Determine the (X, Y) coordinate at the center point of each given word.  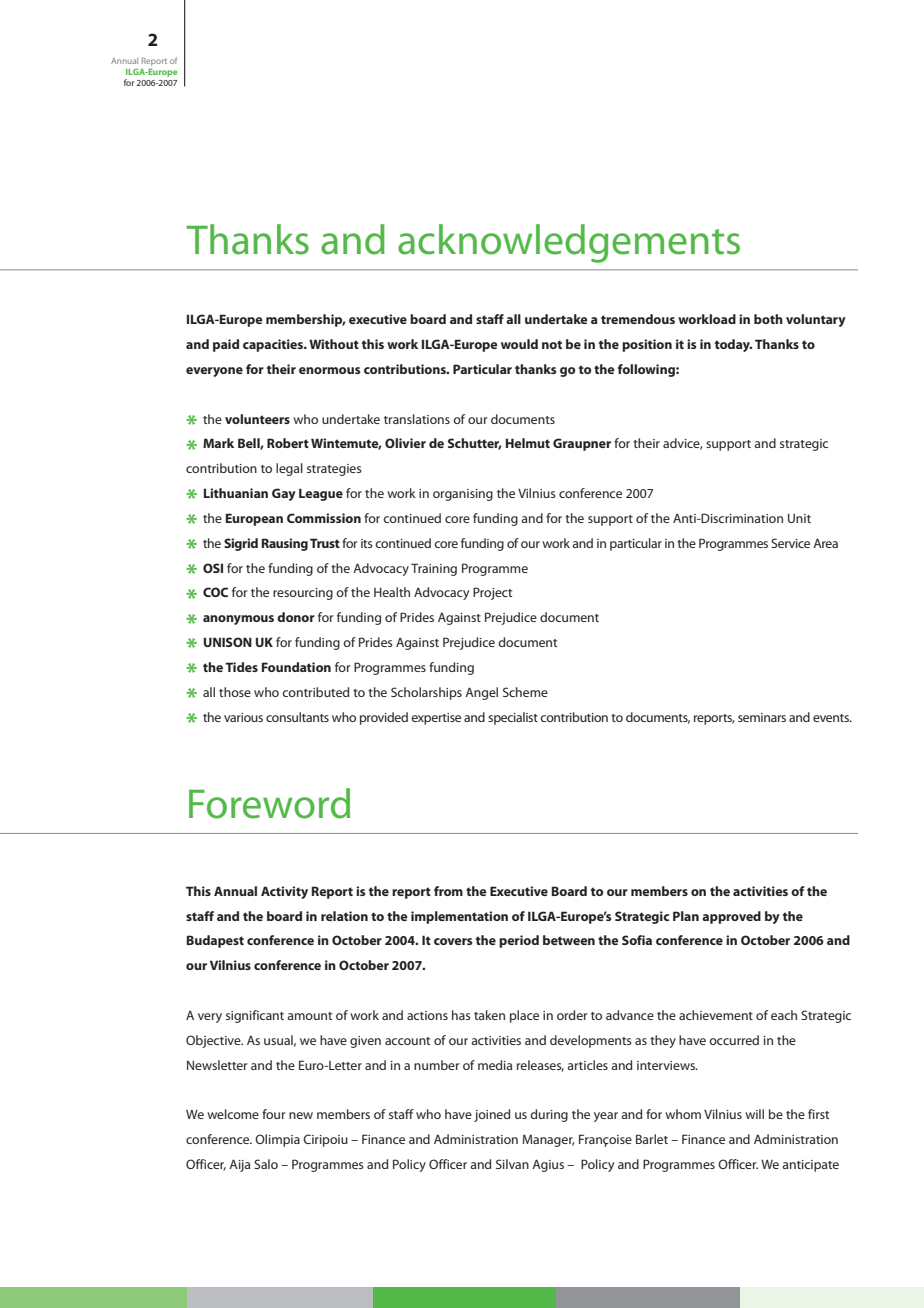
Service (790, 543)
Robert (288, 443)
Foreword (269, 803)
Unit (799, 518)
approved (731, 917)
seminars (762, 717)
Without (334, 344)
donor (296, 617)
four (274, 1114)
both (768, 319)
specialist (513, 718)
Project (492, 593)
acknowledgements (569, 243)
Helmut (528, 443)
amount (309, 1016)
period (519, 941)
